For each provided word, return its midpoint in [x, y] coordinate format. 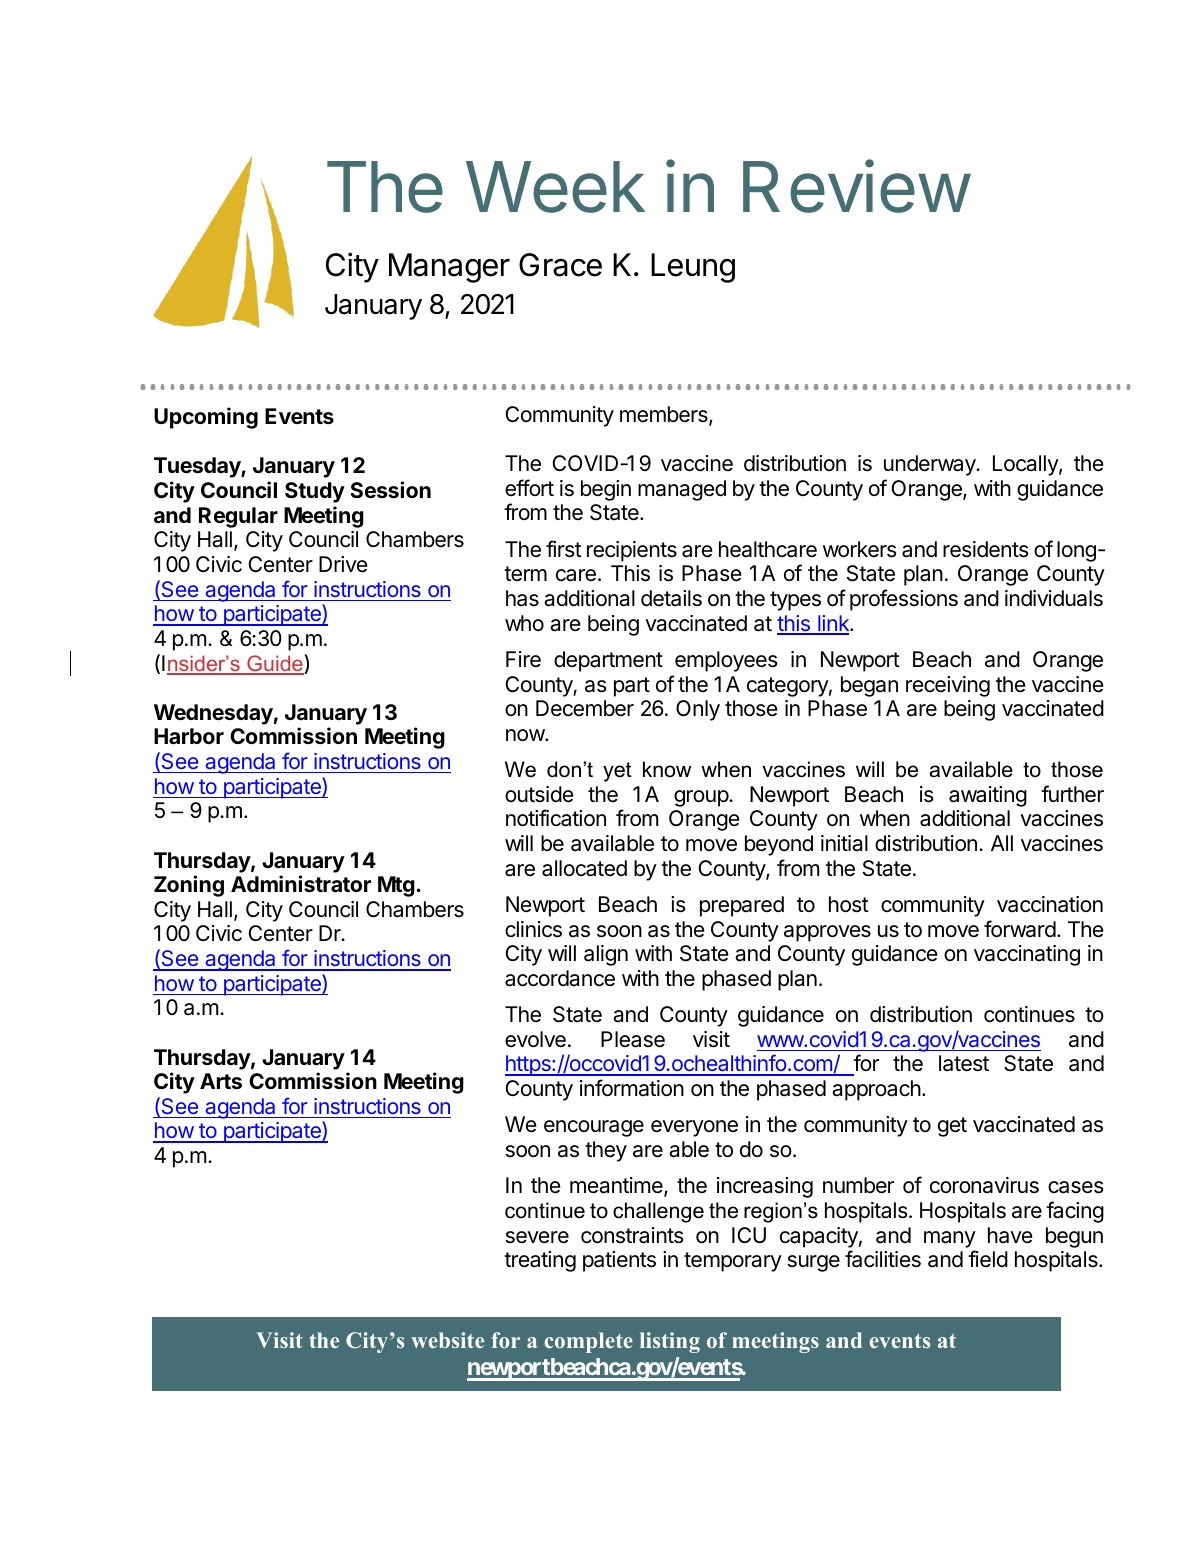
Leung [693, 268]
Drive [343, 564]
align [606, 955]
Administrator [301, 883]
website [447, 1340]
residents [986, 549]
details [671, 598]
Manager [449, 268]
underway [931, 465]
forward [1020, 929]
